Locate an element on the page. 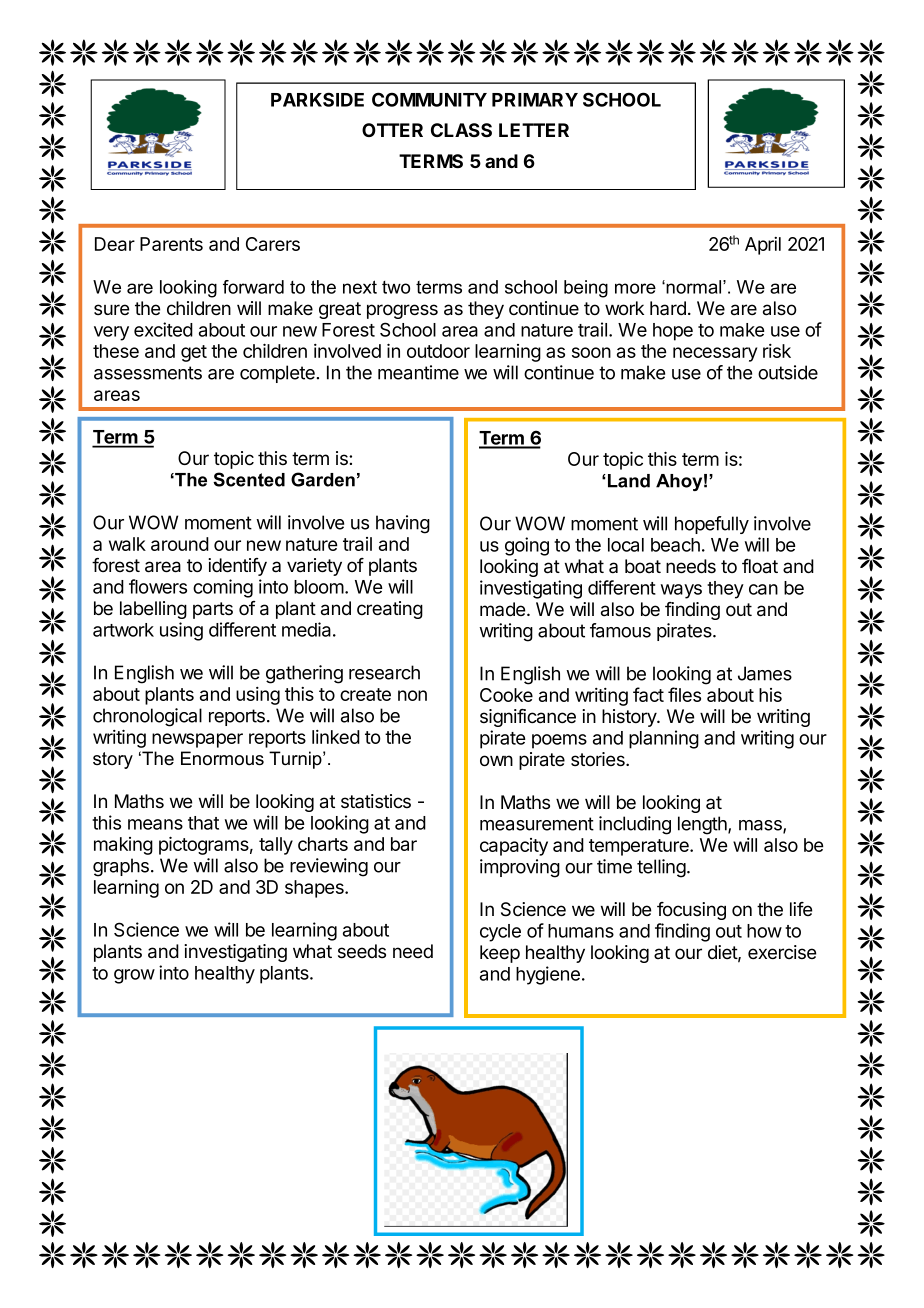  CLASS is located at coordinates (461, 130).
